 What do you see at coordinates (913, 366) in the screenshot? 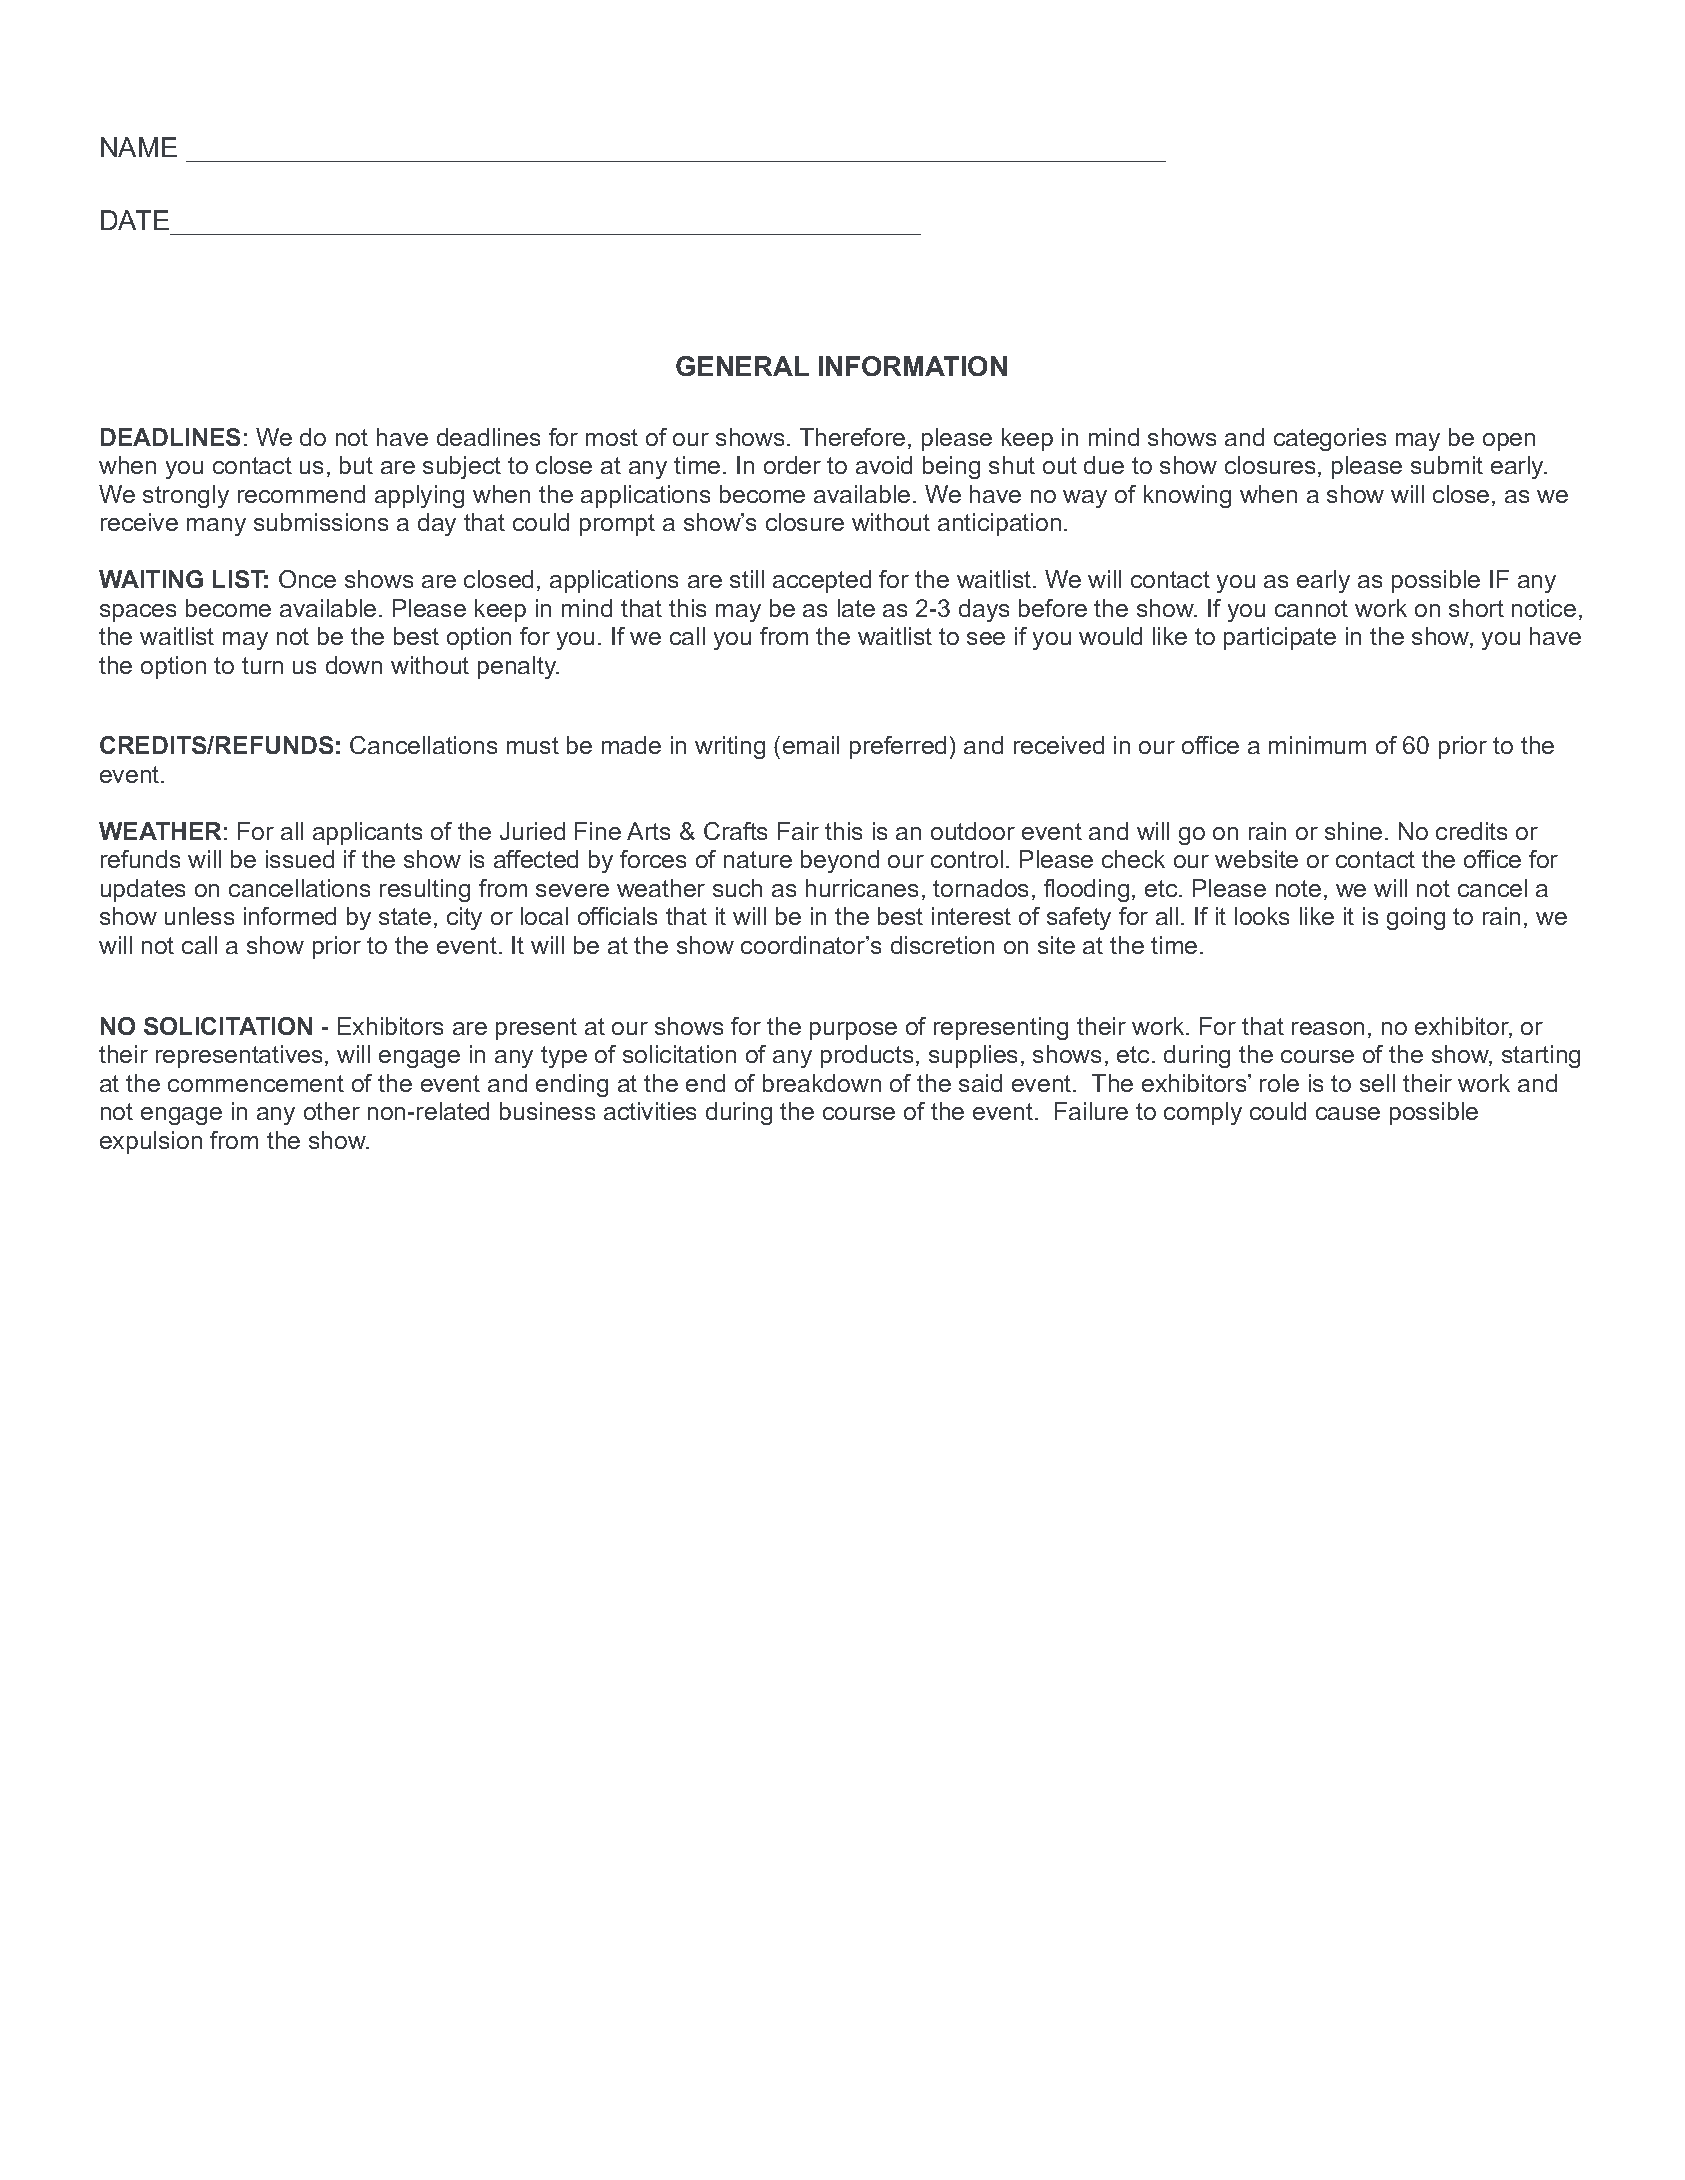
I see `INFORMATION` at bounding box center [913, 366].
